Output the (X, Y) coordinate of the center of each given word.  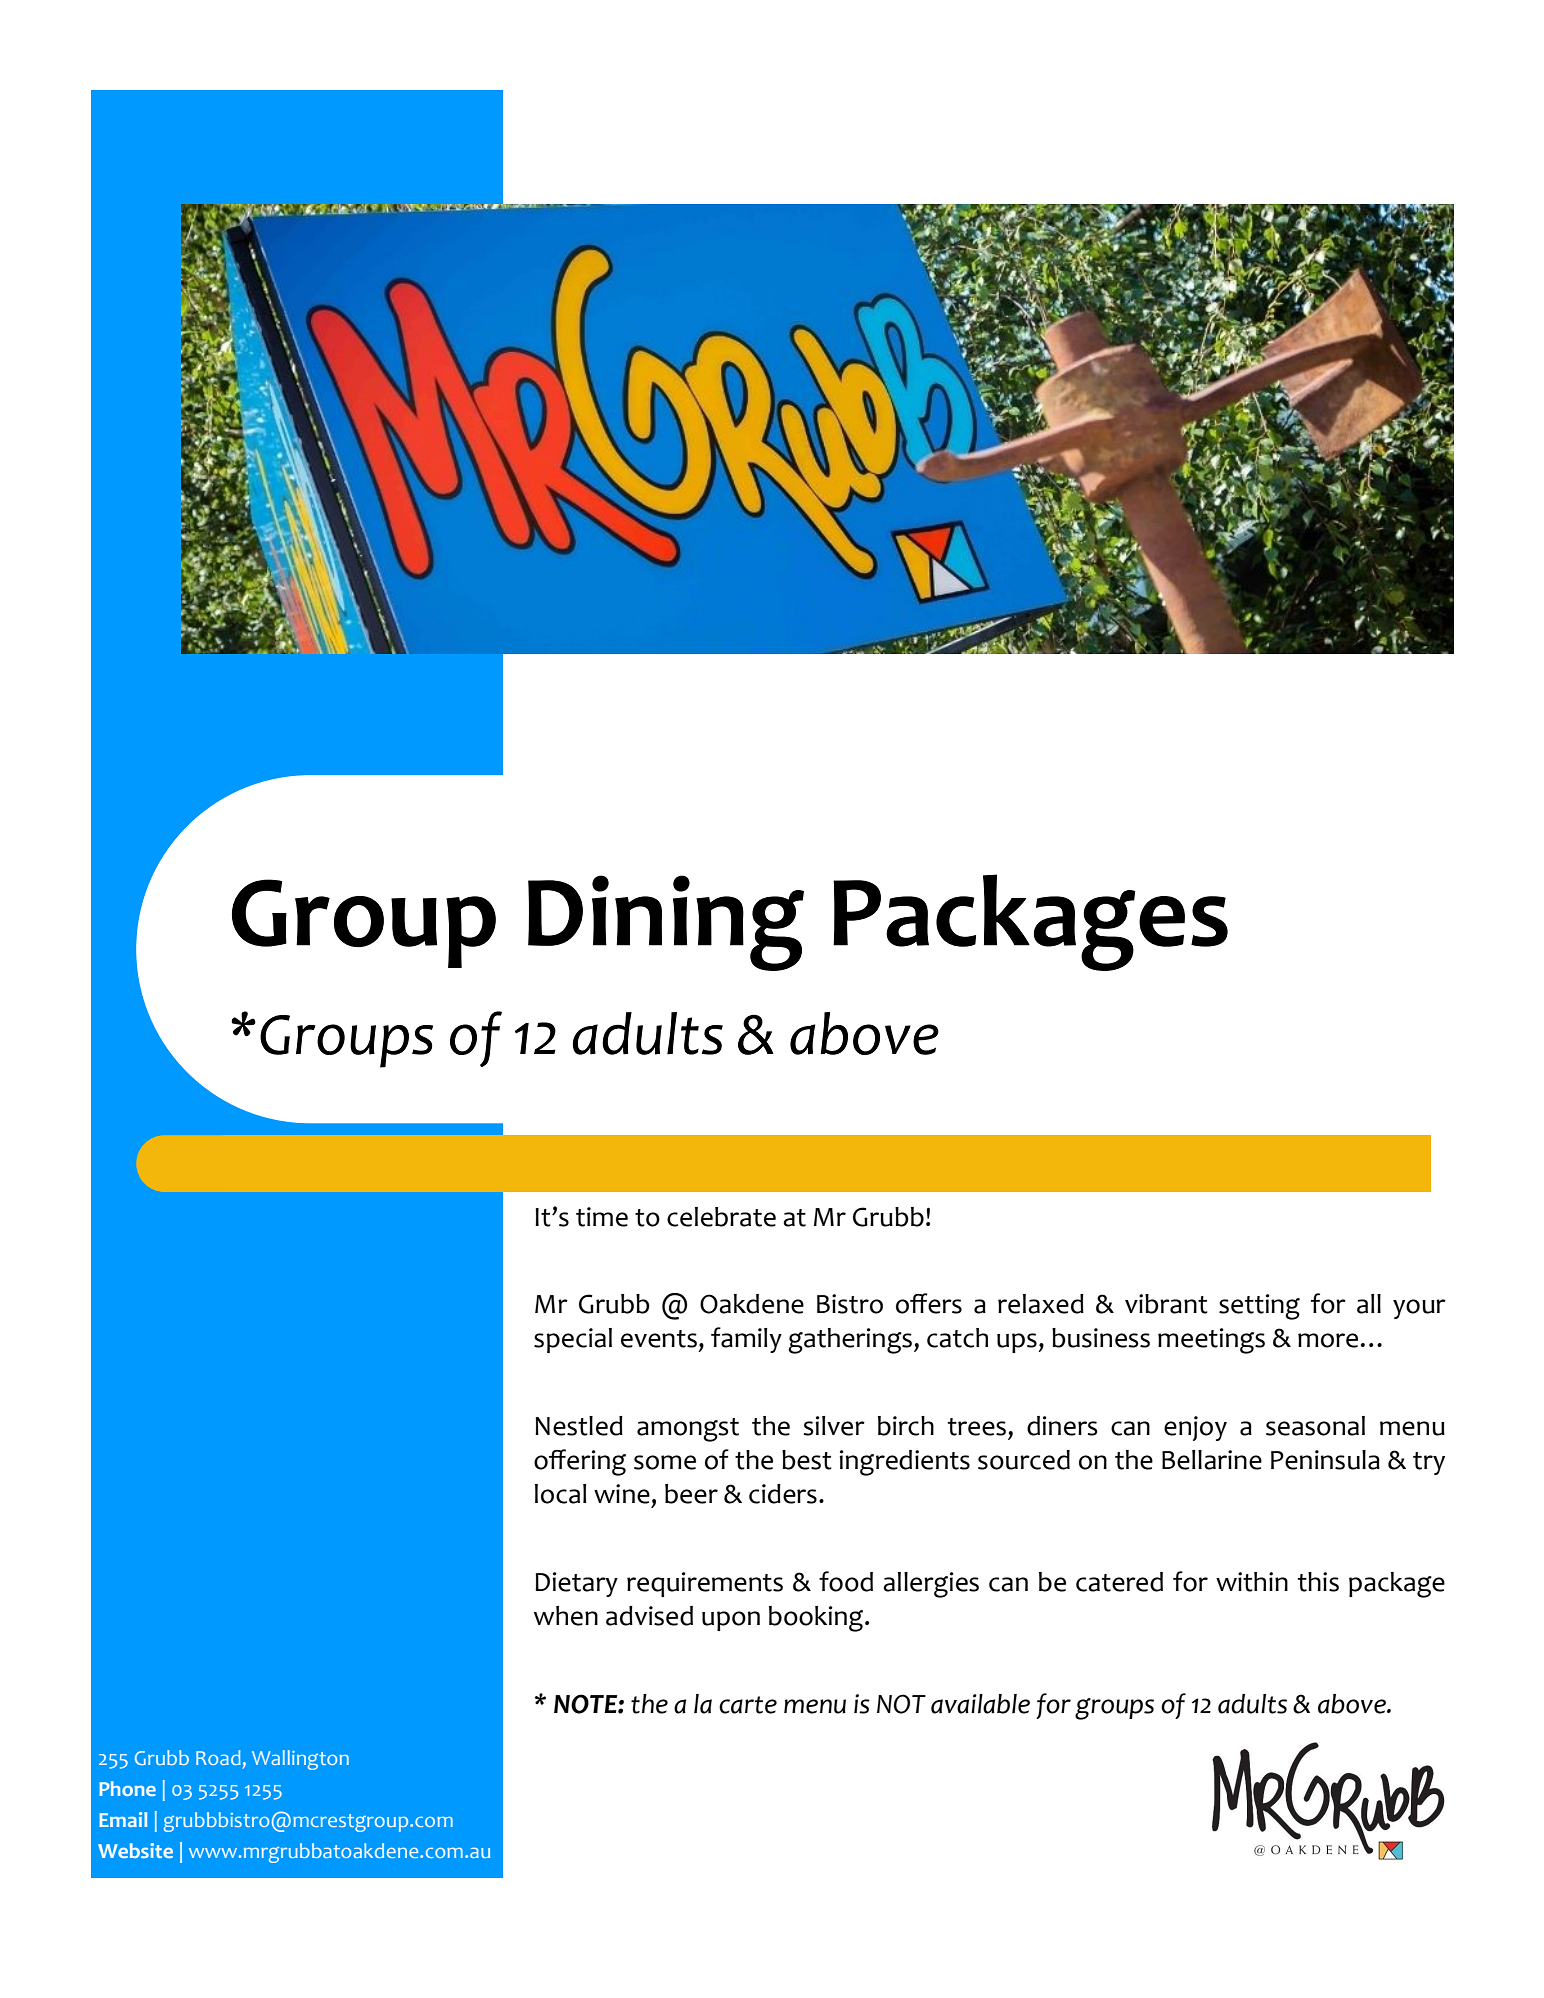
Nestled (579, 1426)
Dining (666, 923)
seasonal (1315, 1426)
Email (123, 1819)
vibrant (1166, 1304)
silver (834, 1426)
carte (748, 1705)
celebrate (721, 1217)
